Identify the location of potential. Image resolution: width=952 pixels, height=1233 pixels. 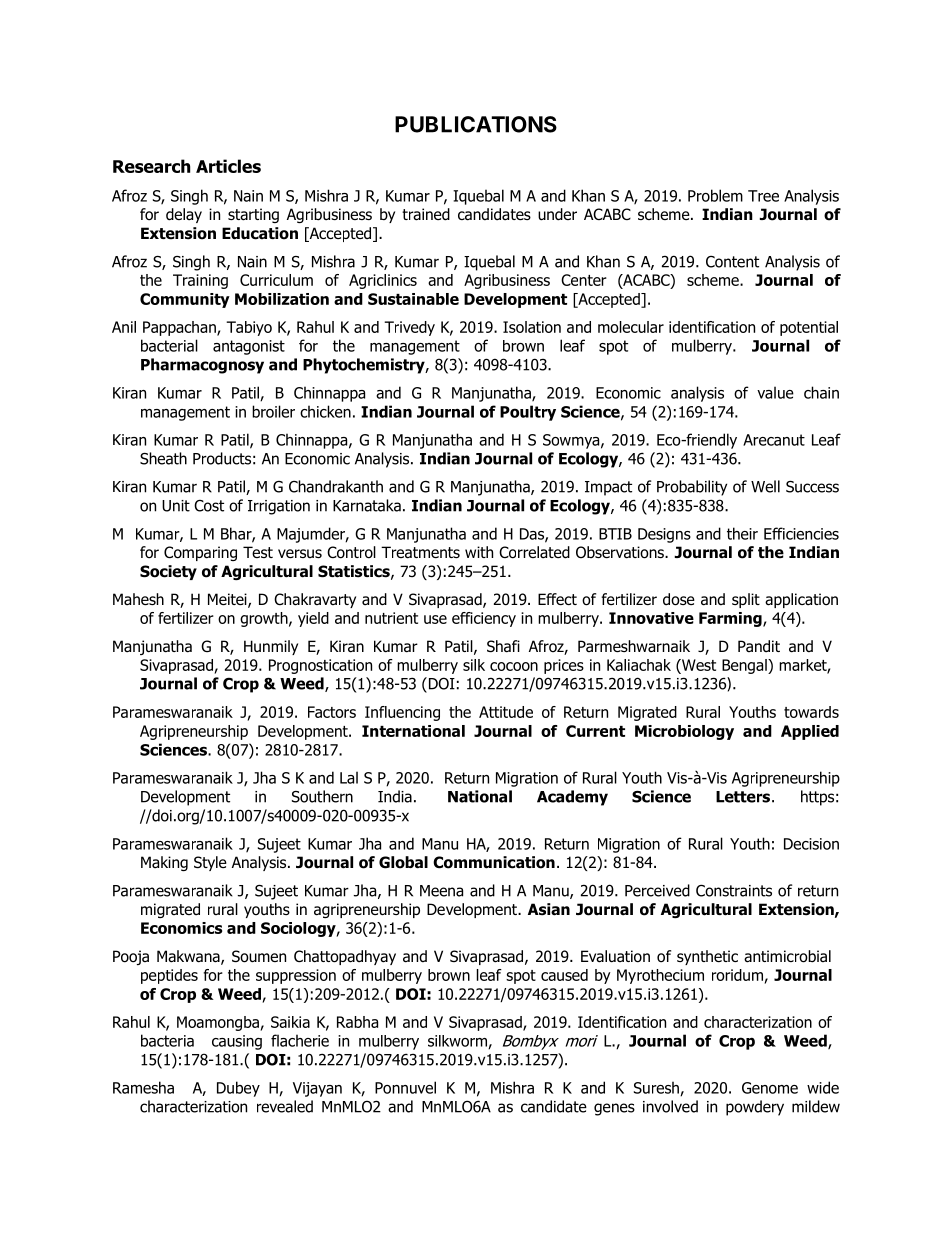
(809, 328).
